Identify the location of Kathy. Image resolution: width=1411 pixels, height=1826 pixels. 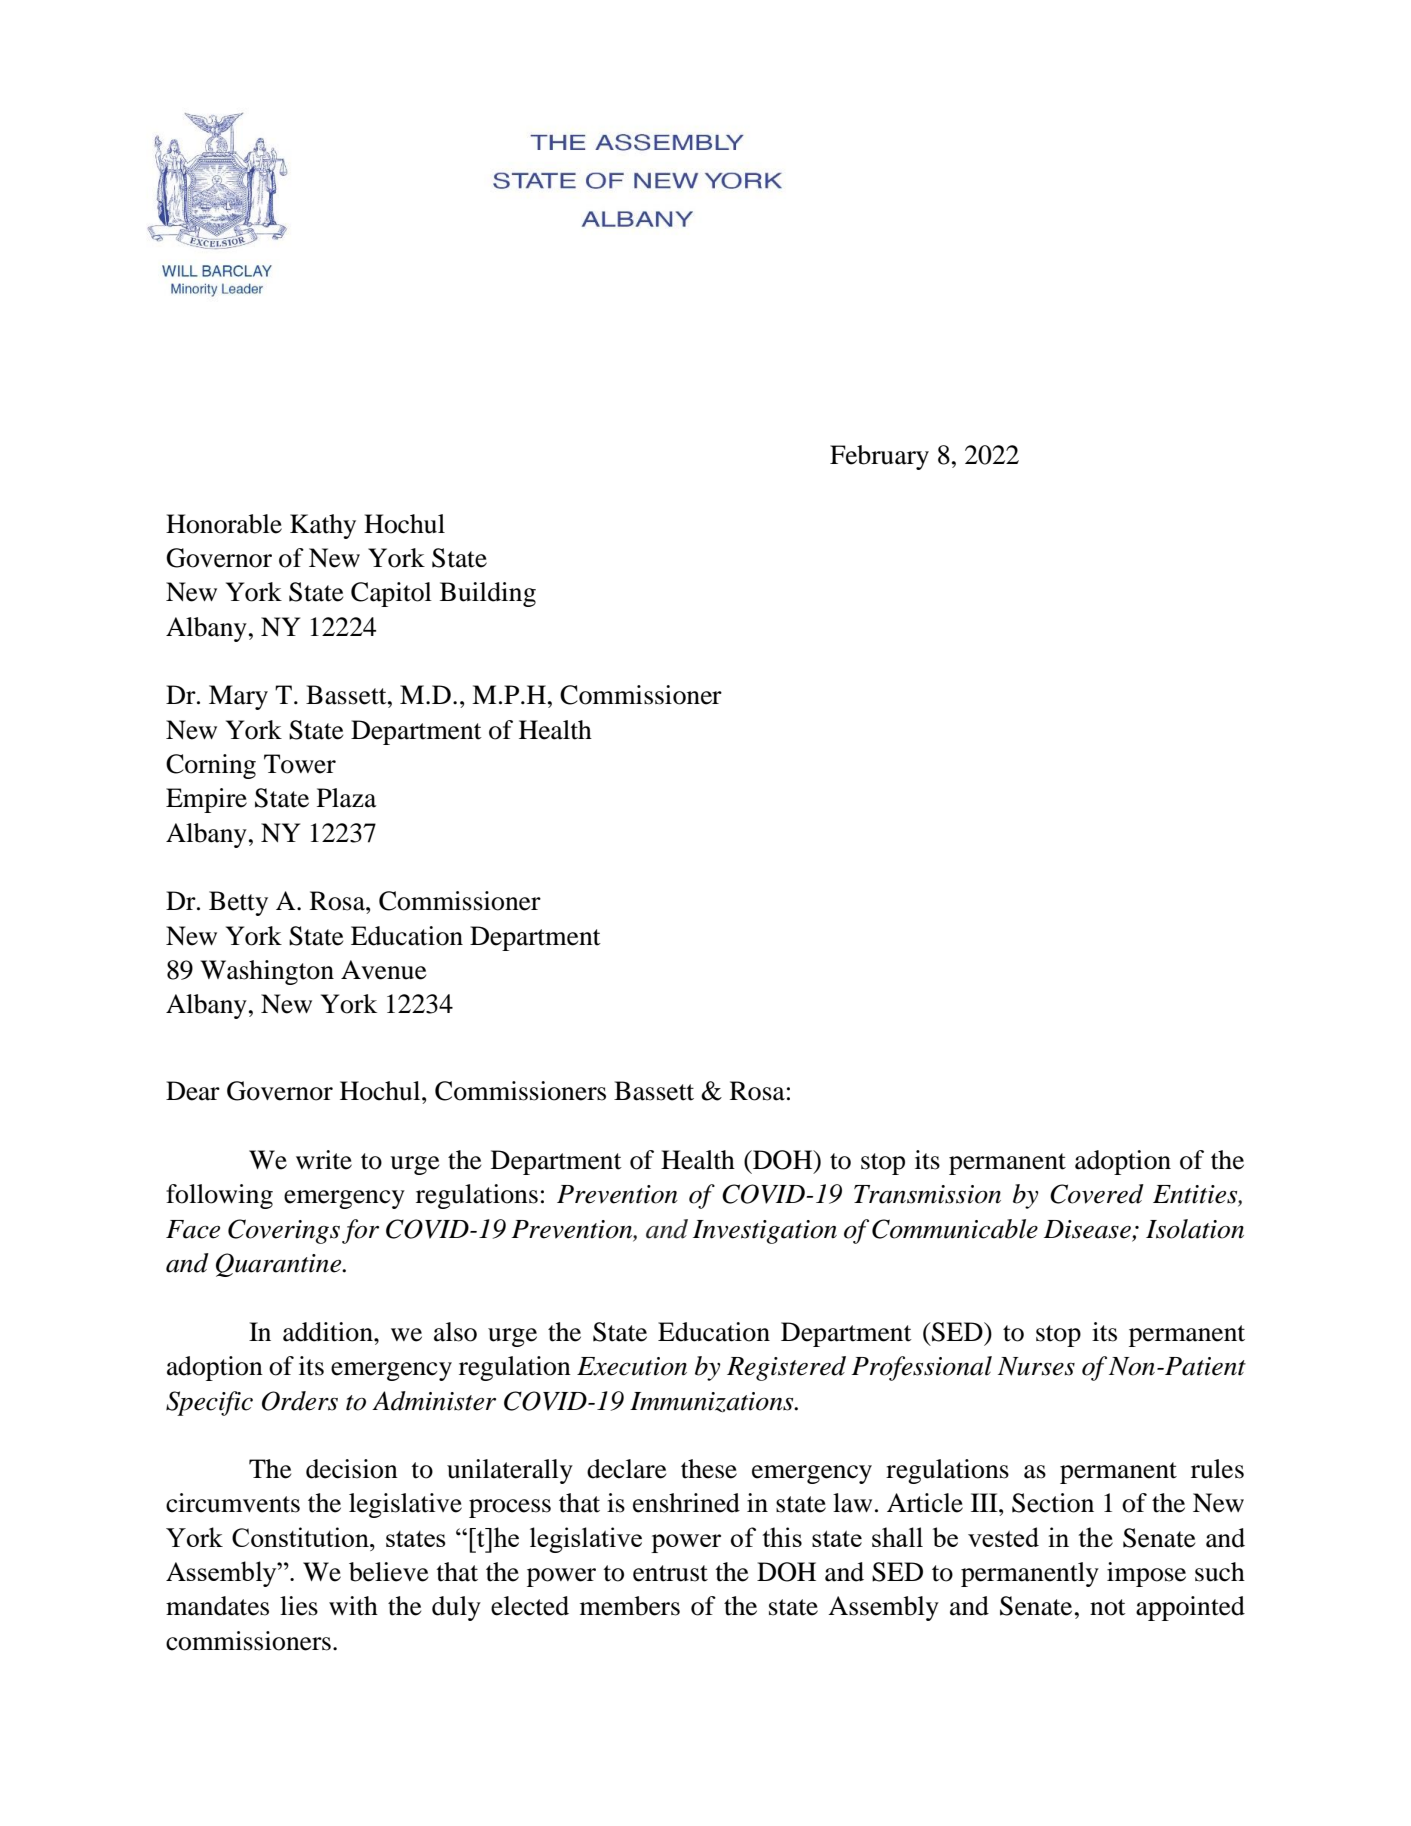
(323, 526).
